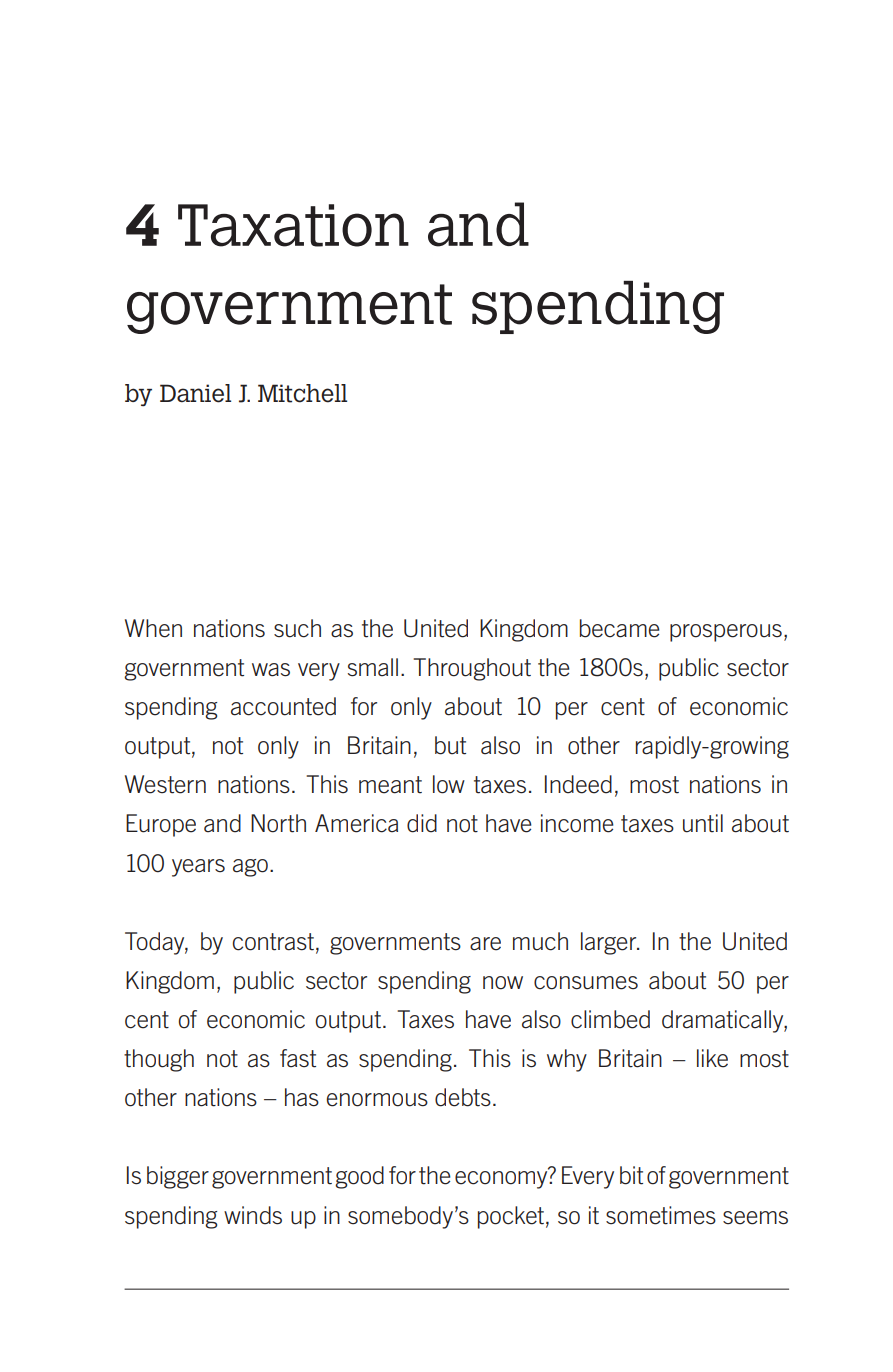  What do you see at coordinates (293, 225) in the screenshot?
I see `Taxation` at bounding box center [293, 225].
